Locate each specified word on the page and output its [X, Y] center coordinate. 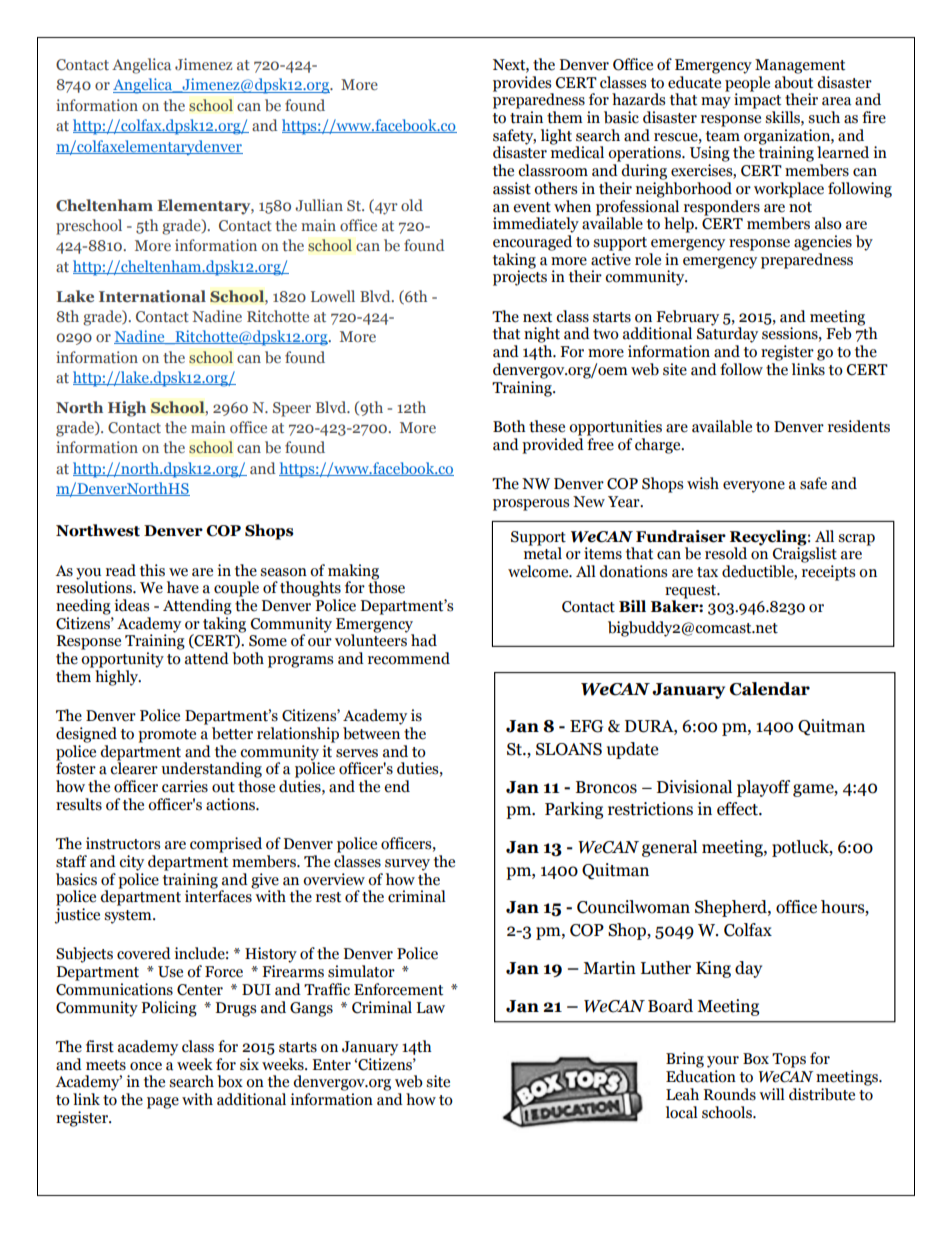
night [542, 335]
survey [407, 865]
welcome [539, 571]
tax [707, 572]
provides [523, 85]
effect [738, 809]
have [183, 587]
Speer [292, 409]
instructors [123, 843]
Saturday [727, 334]
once [146, 1066]
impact [757, 100]
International [152, 296]
